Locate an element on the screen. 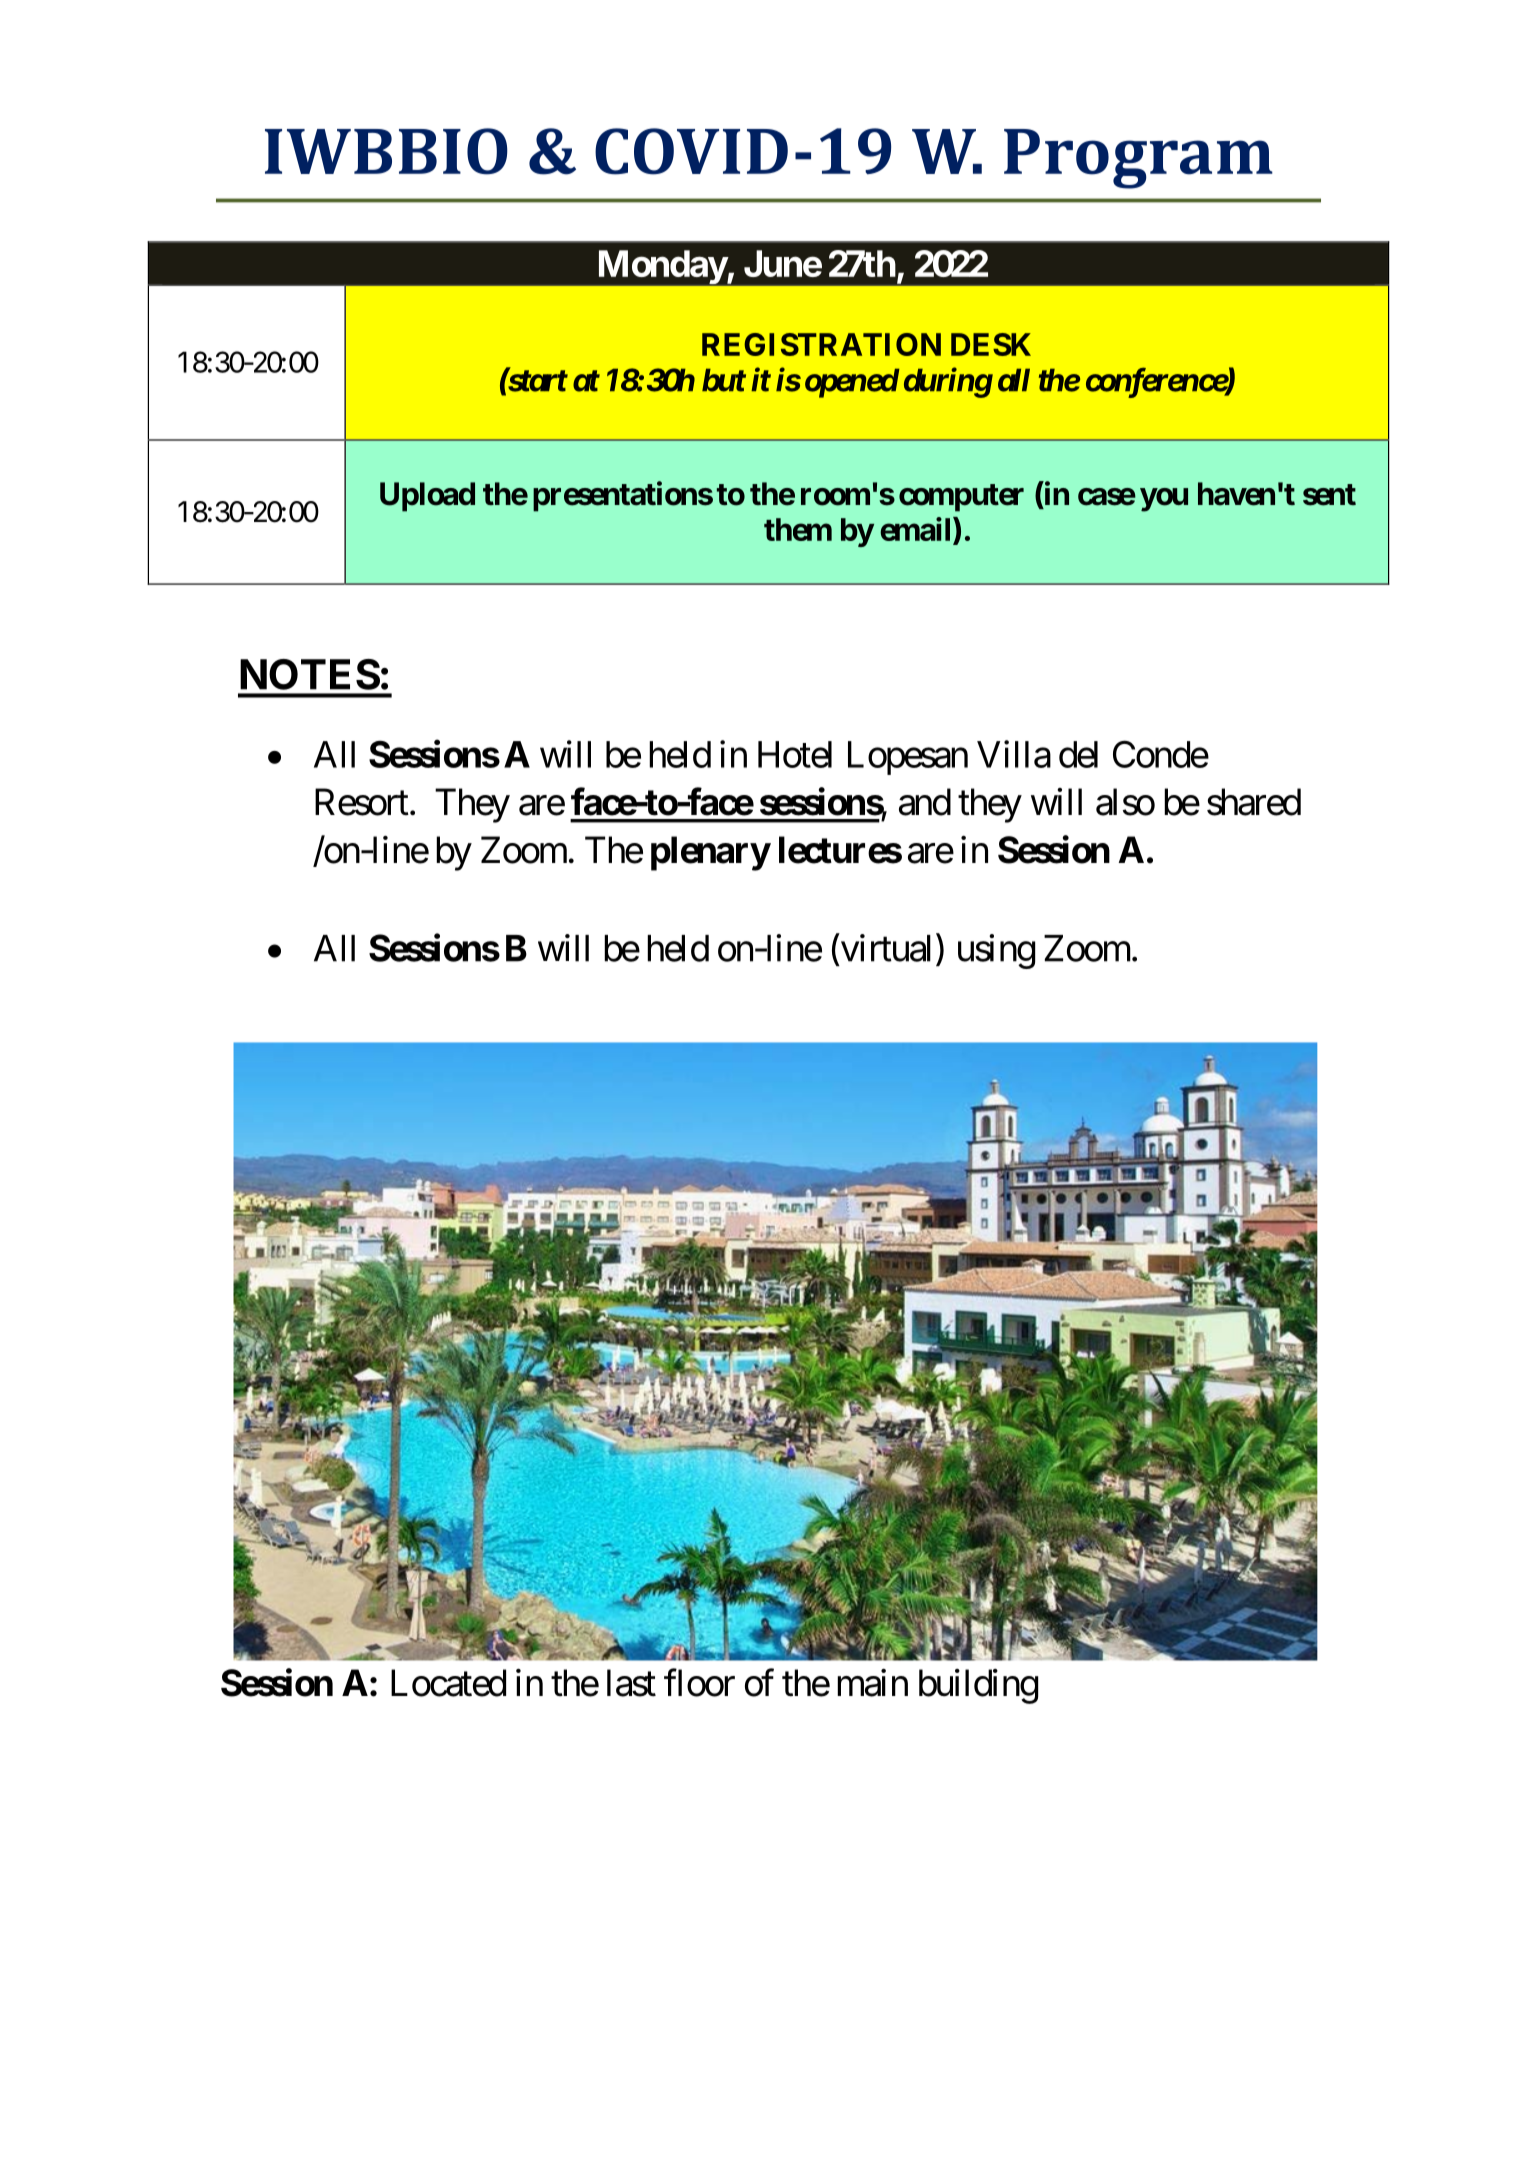 Image resolution: width=1537 pixels, height=2174 pixels. Upload is located at coordinates (427, 497).
